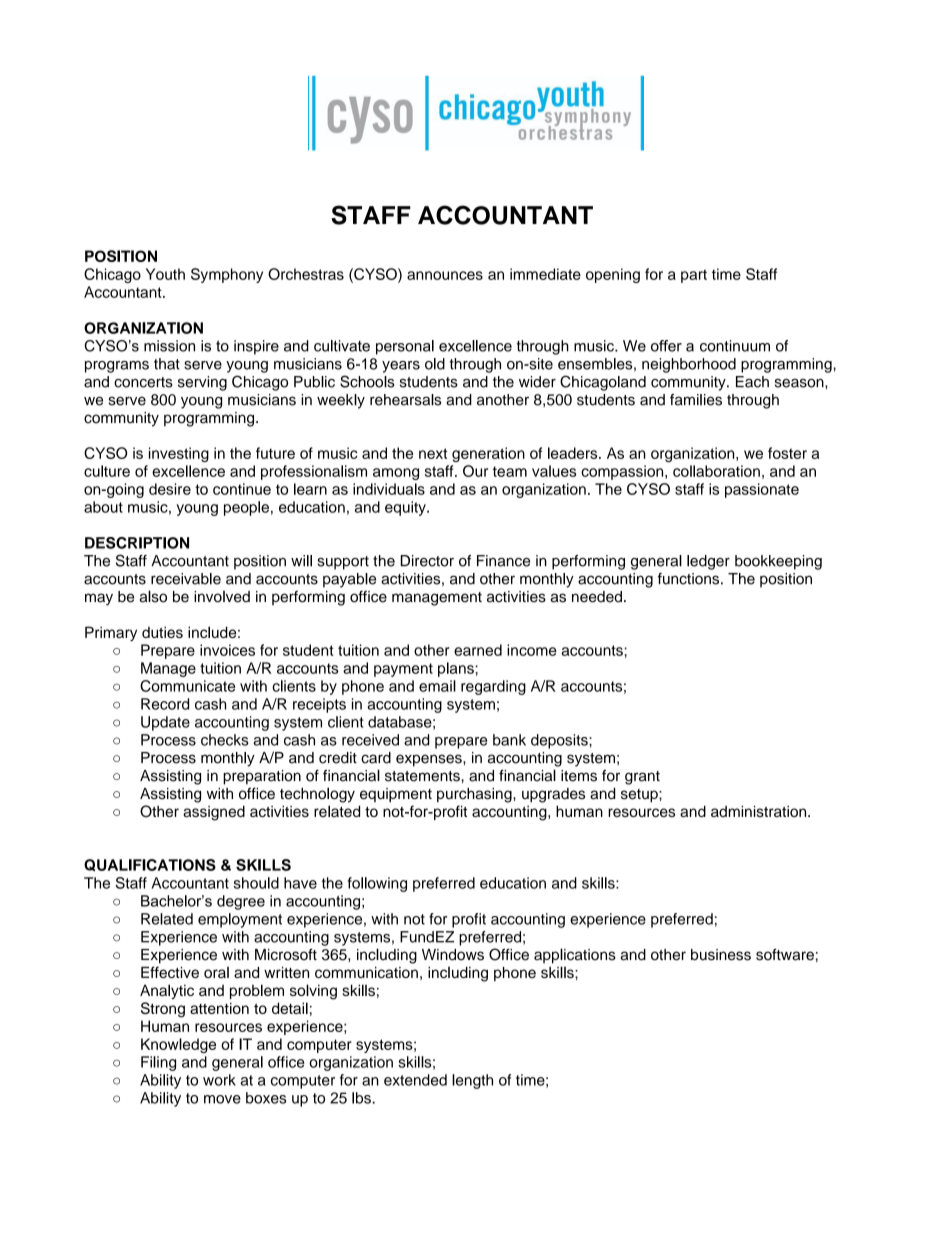  What do you see at coordinates (445, 275) in the document?
I see `announces` at bounding box center [445, 275].
